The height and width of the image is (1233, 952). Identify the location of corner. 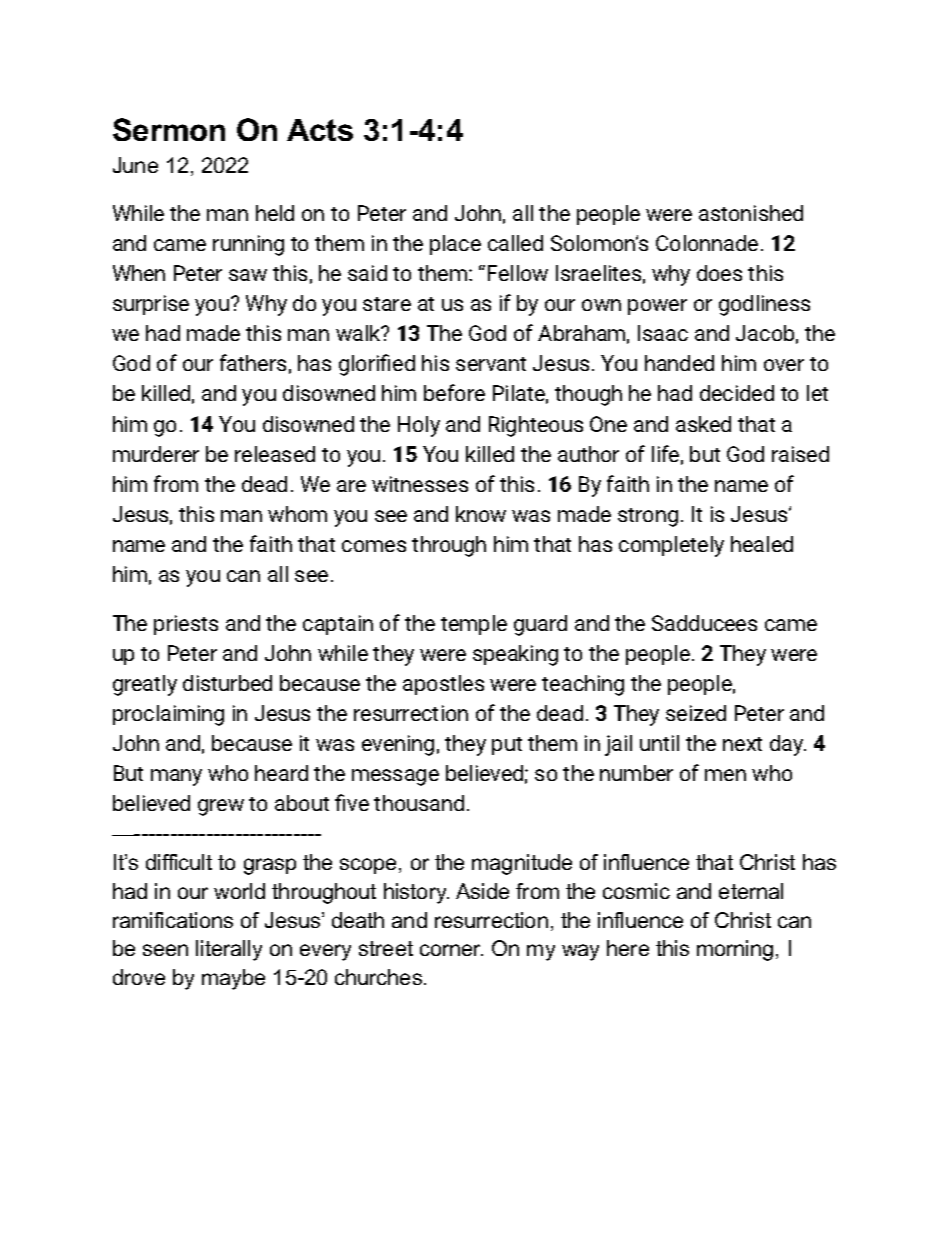
(451, 950).
